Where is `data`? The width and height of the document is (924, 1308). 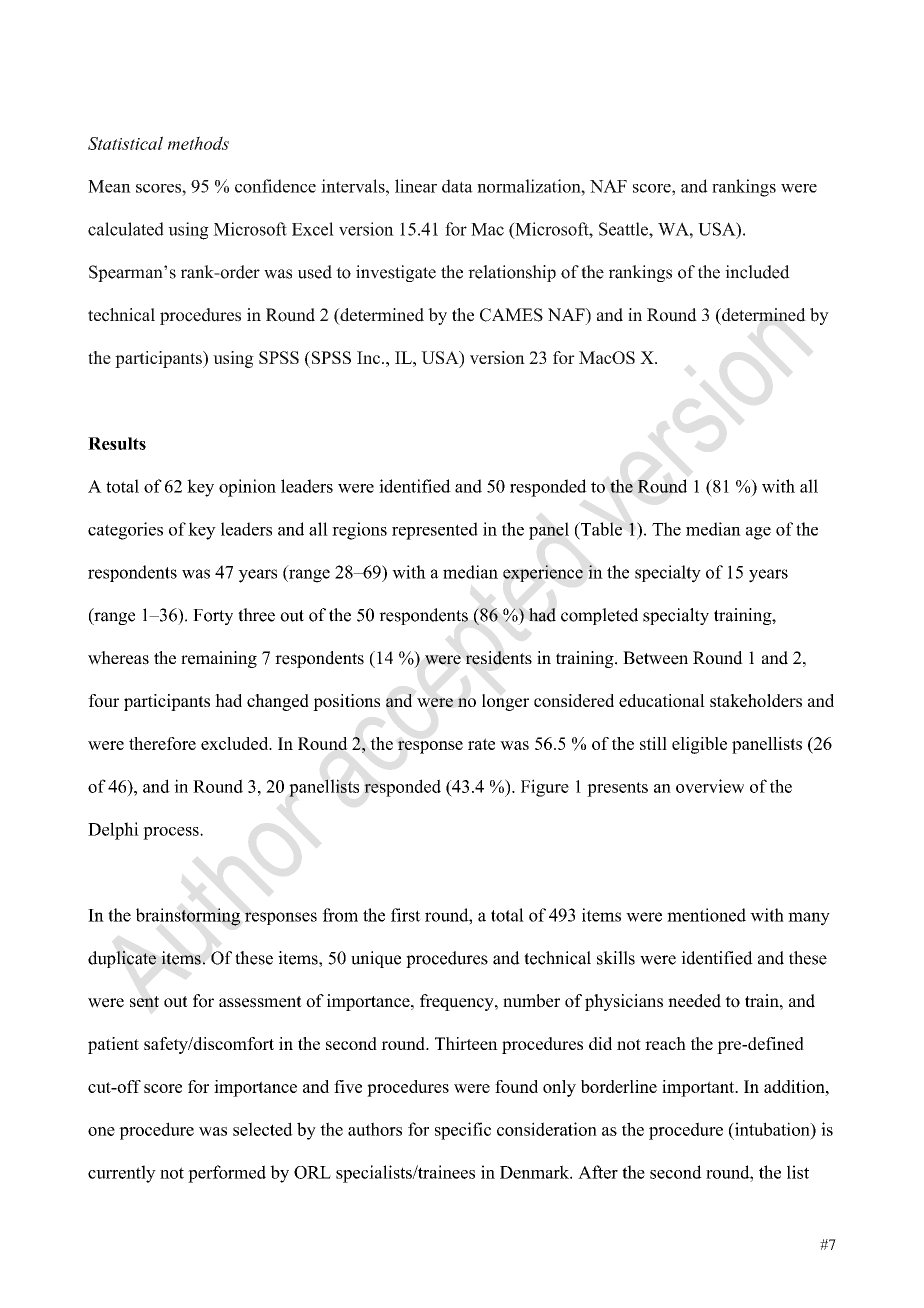 data is located at coordinates (457, 186).
